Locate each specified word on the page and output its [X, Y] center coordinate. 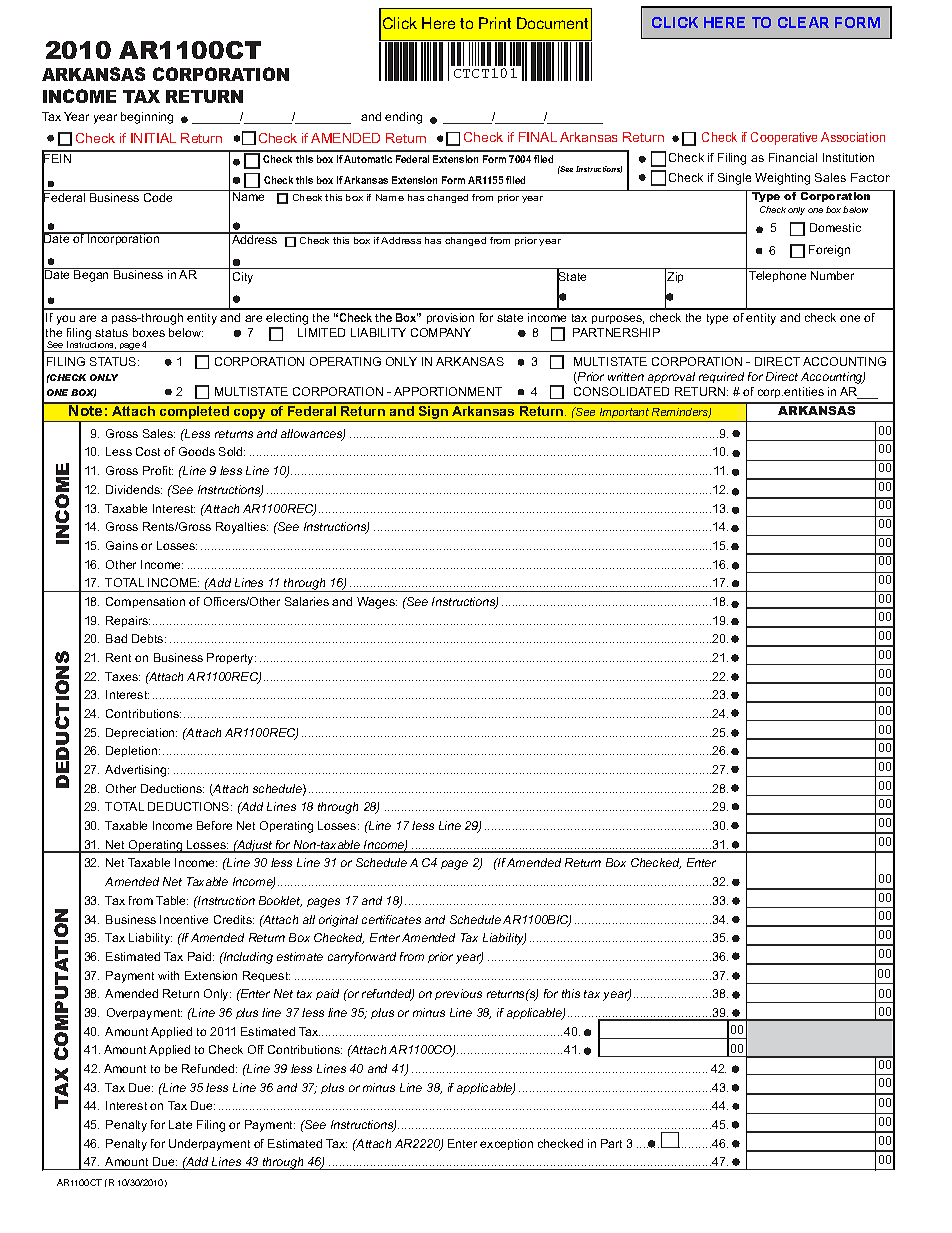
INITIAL [153, 138]
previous [458, 994]
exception [506, 1144]
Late [180, 1124]
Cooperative [784, 138]
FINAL [538, 137]
